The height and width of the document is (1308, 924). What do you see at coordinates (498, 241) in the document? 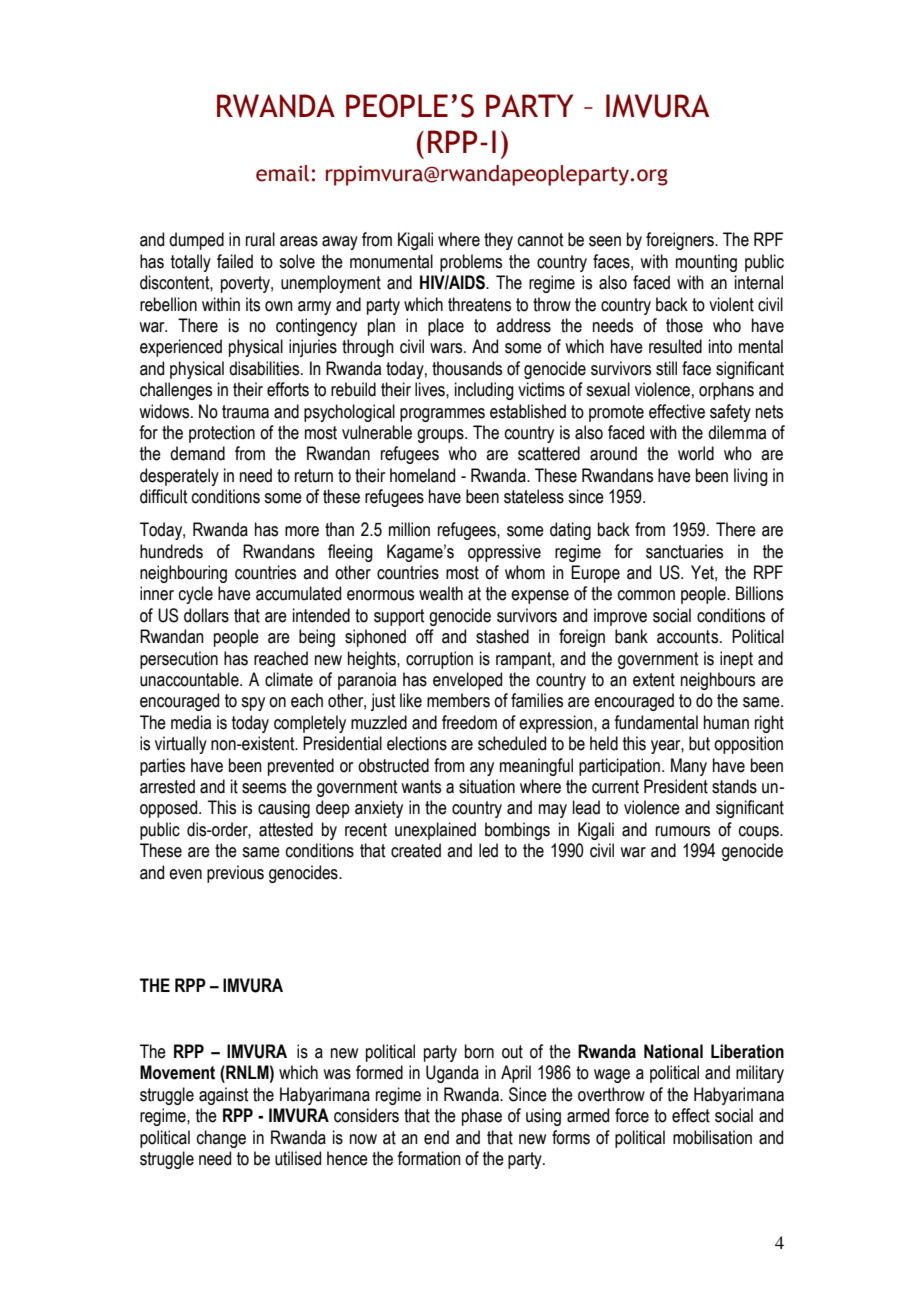
I see `they` at bounding box center [498, 241].
